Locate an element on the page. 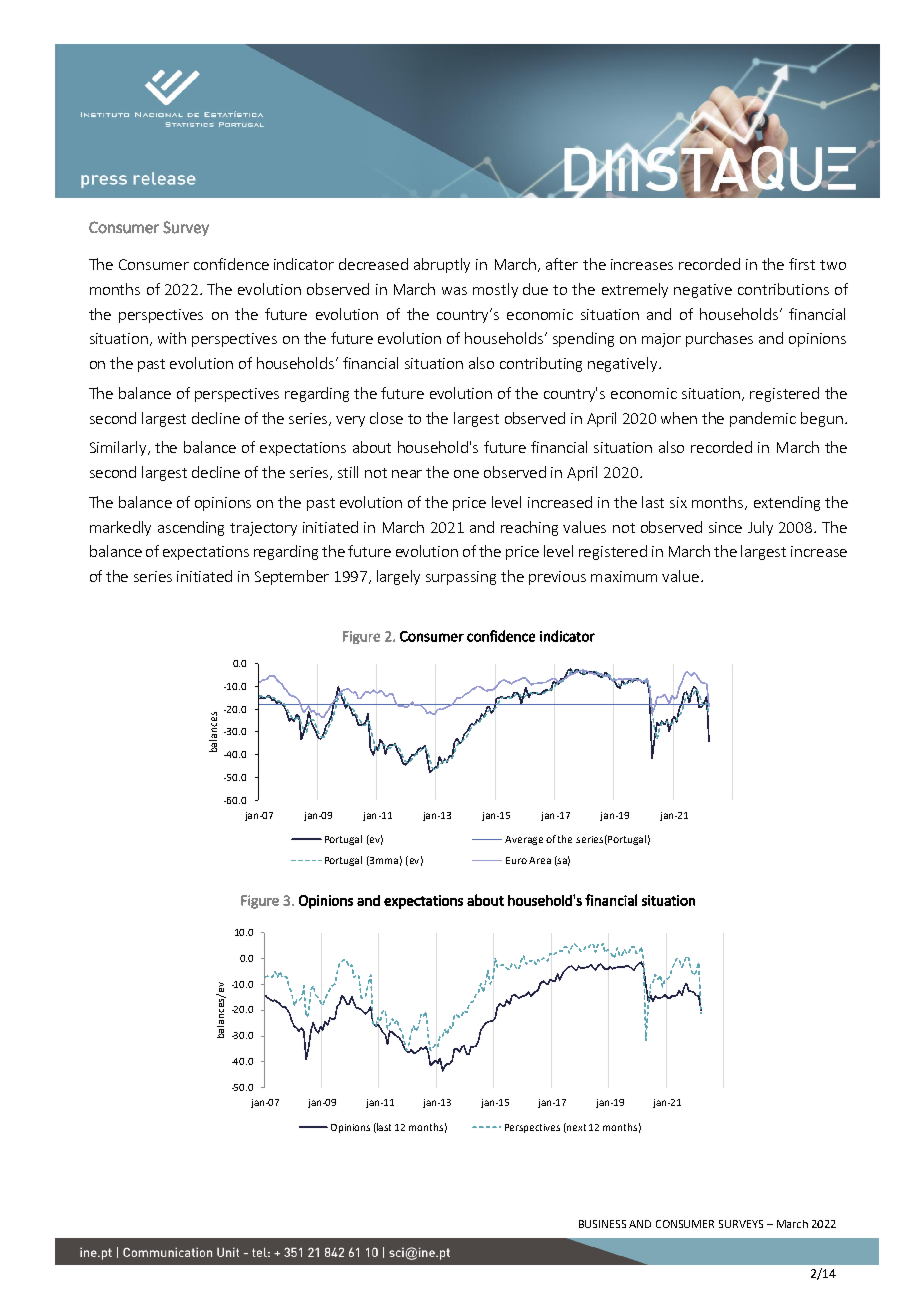 The width and height of the page is (924, 1308). September is located at coordinates (292, 577).
